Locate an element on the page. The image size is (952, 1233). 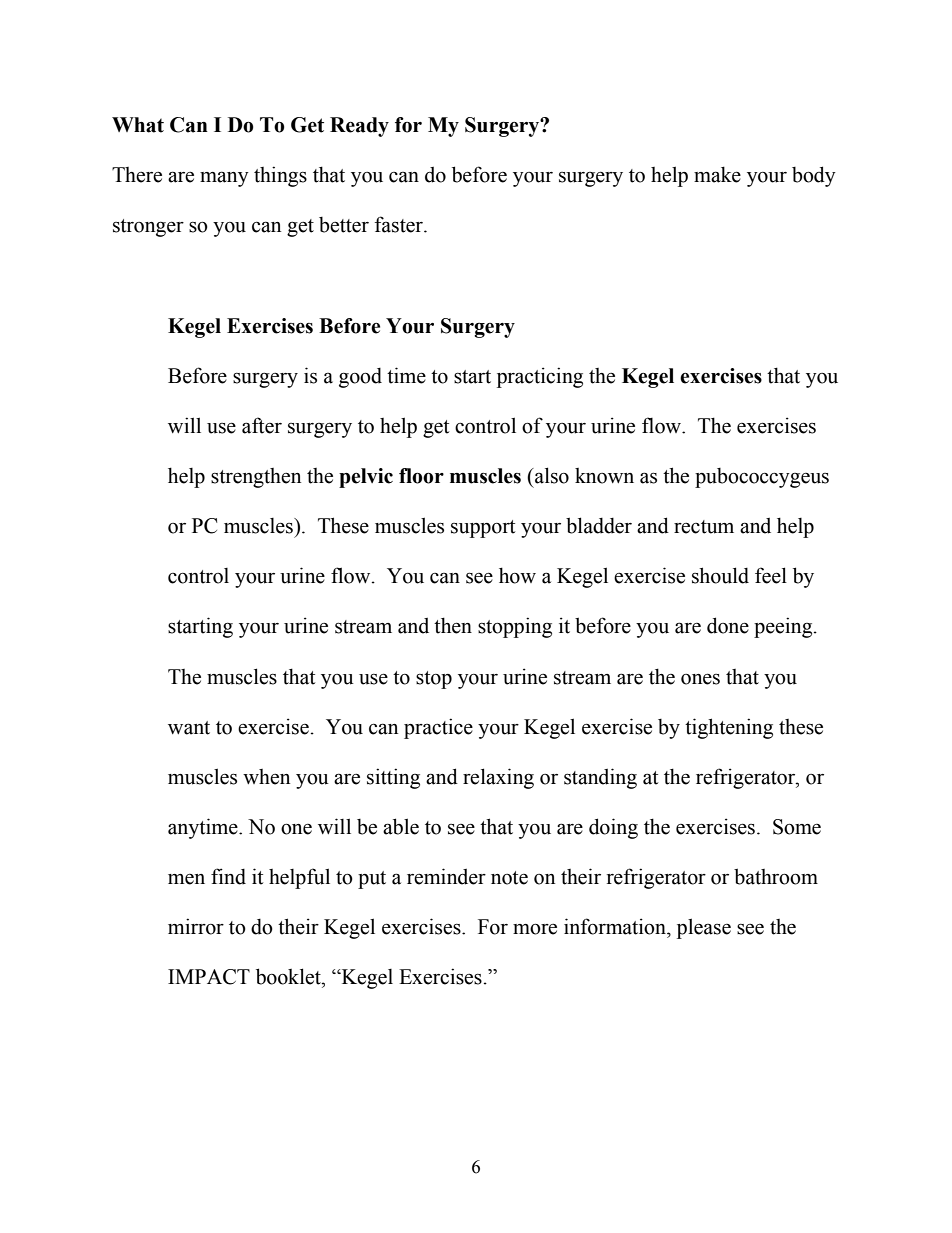
please is located at coordinates (704, 928).
